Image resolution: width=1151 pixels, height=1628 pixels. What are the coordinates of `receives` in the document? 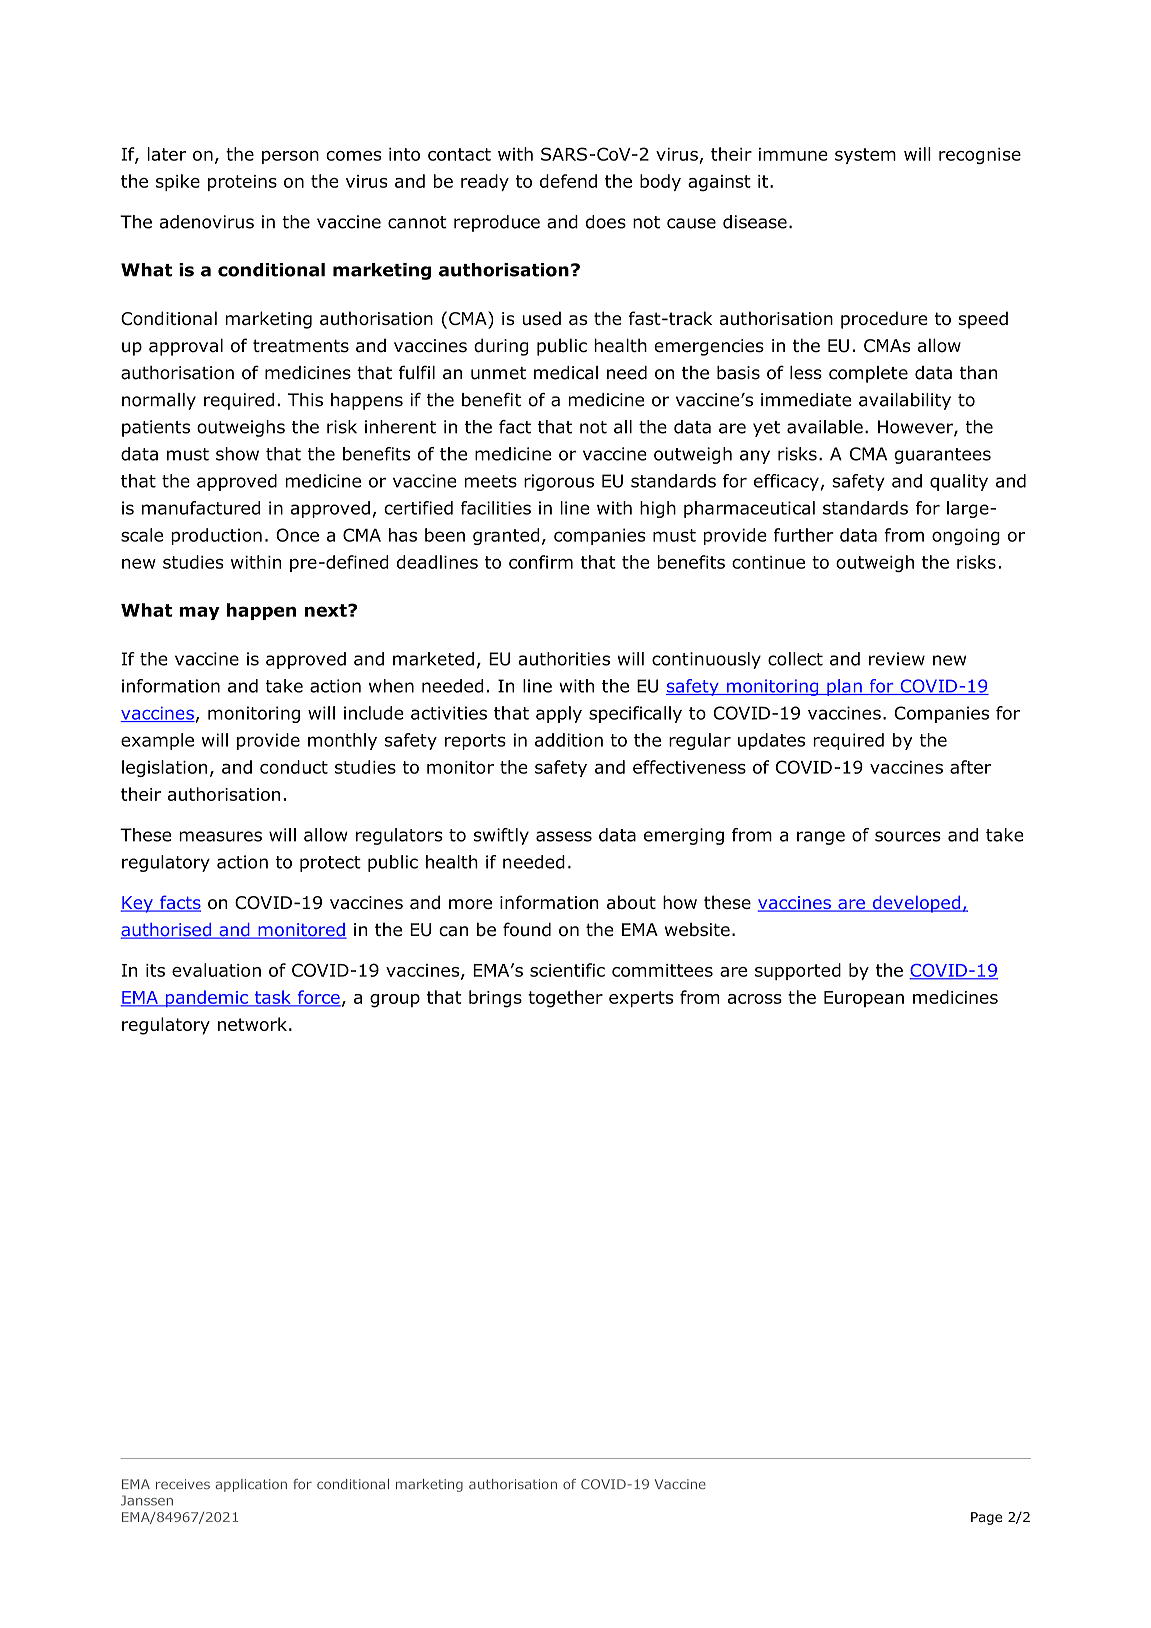 It's located at (183, 1484).
